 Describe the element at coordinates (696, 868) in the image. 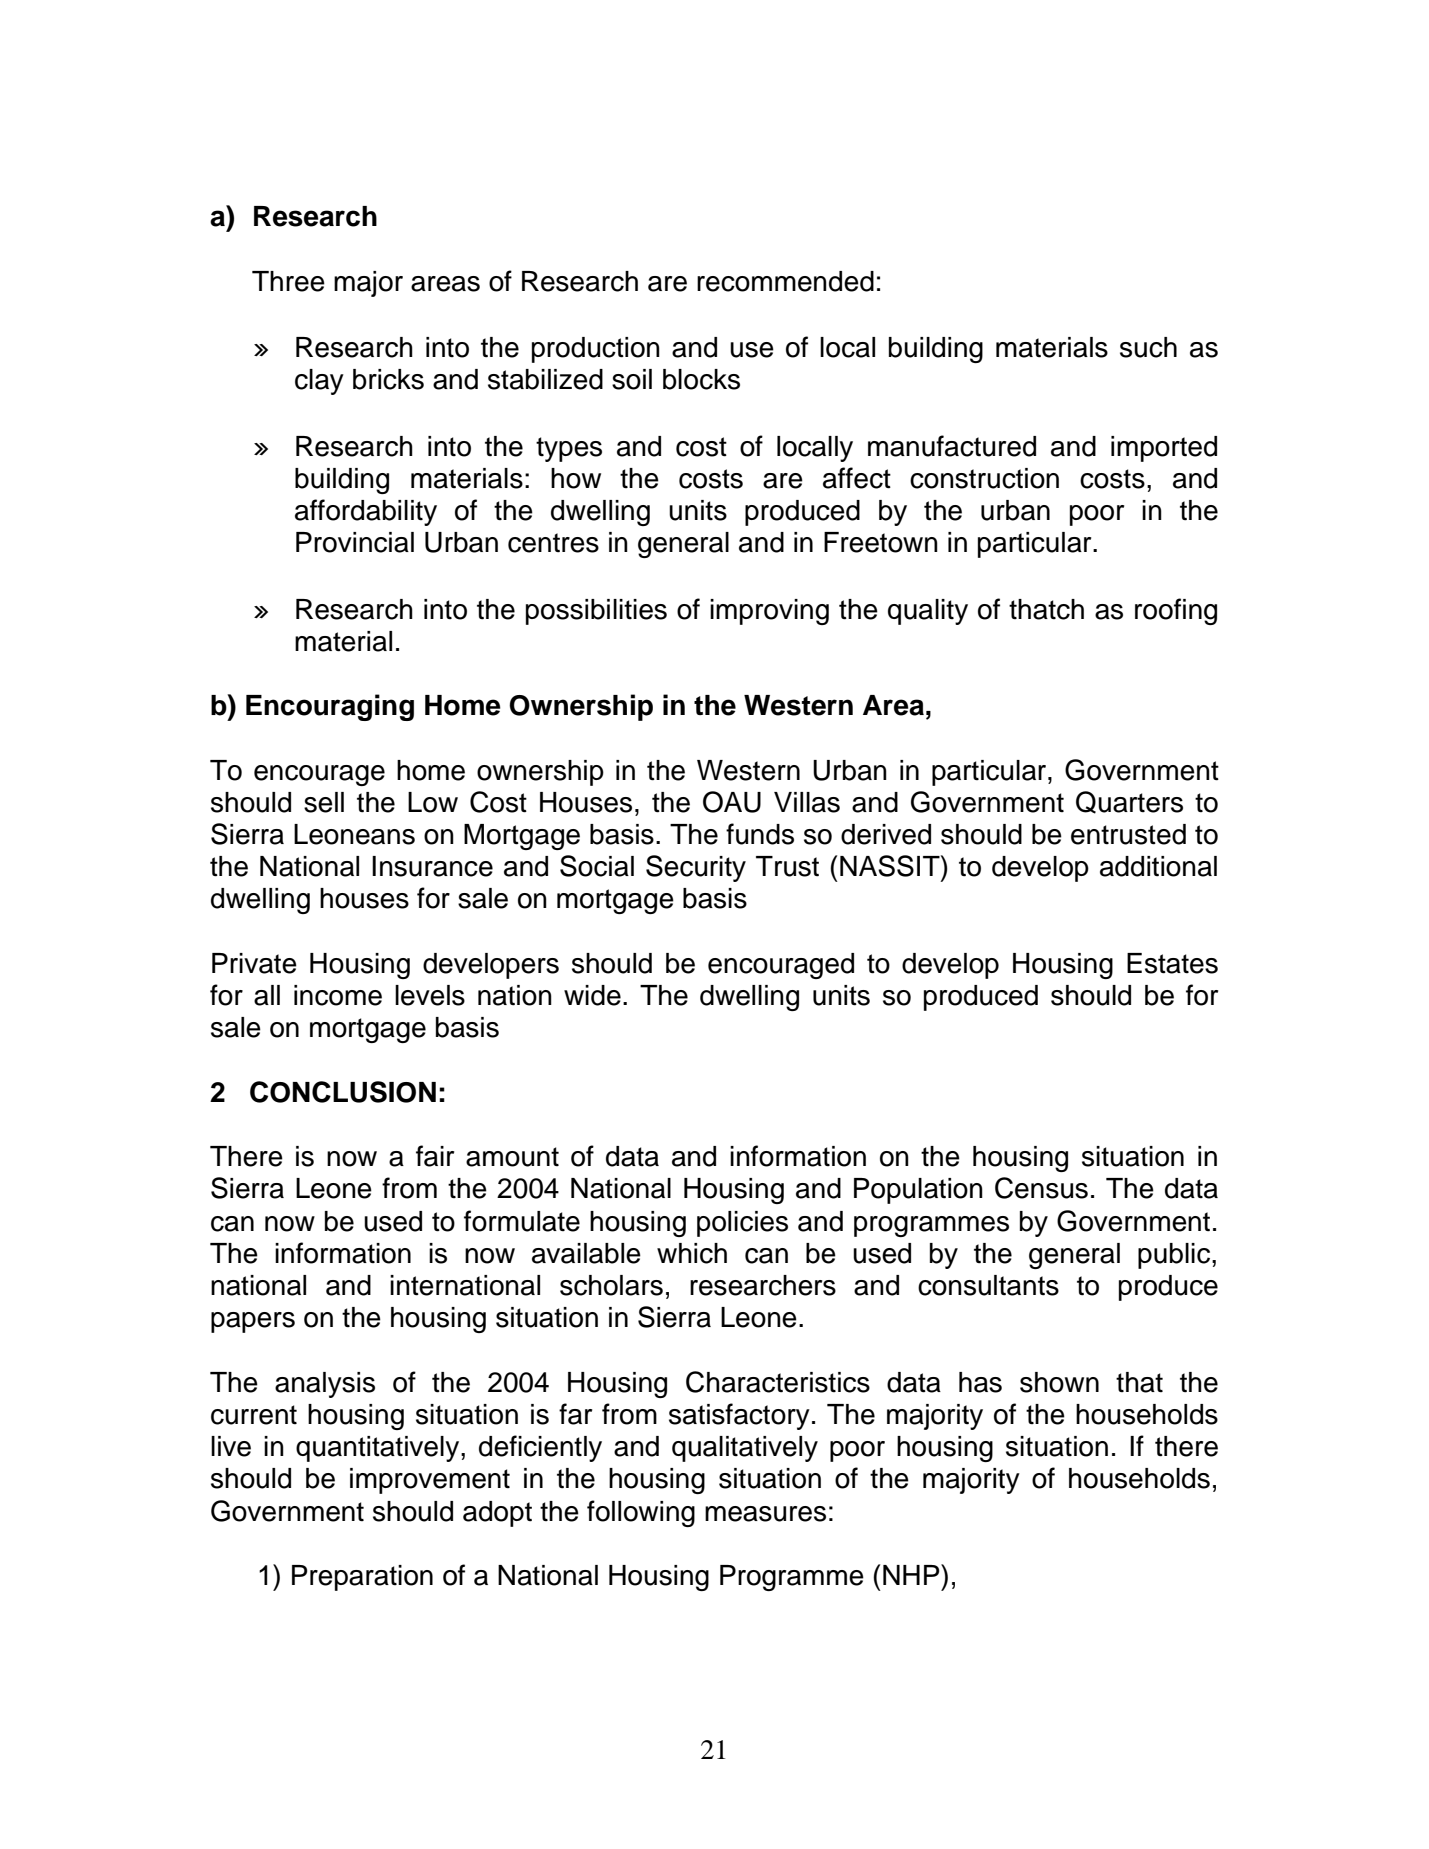

I see `Security` at that location.
